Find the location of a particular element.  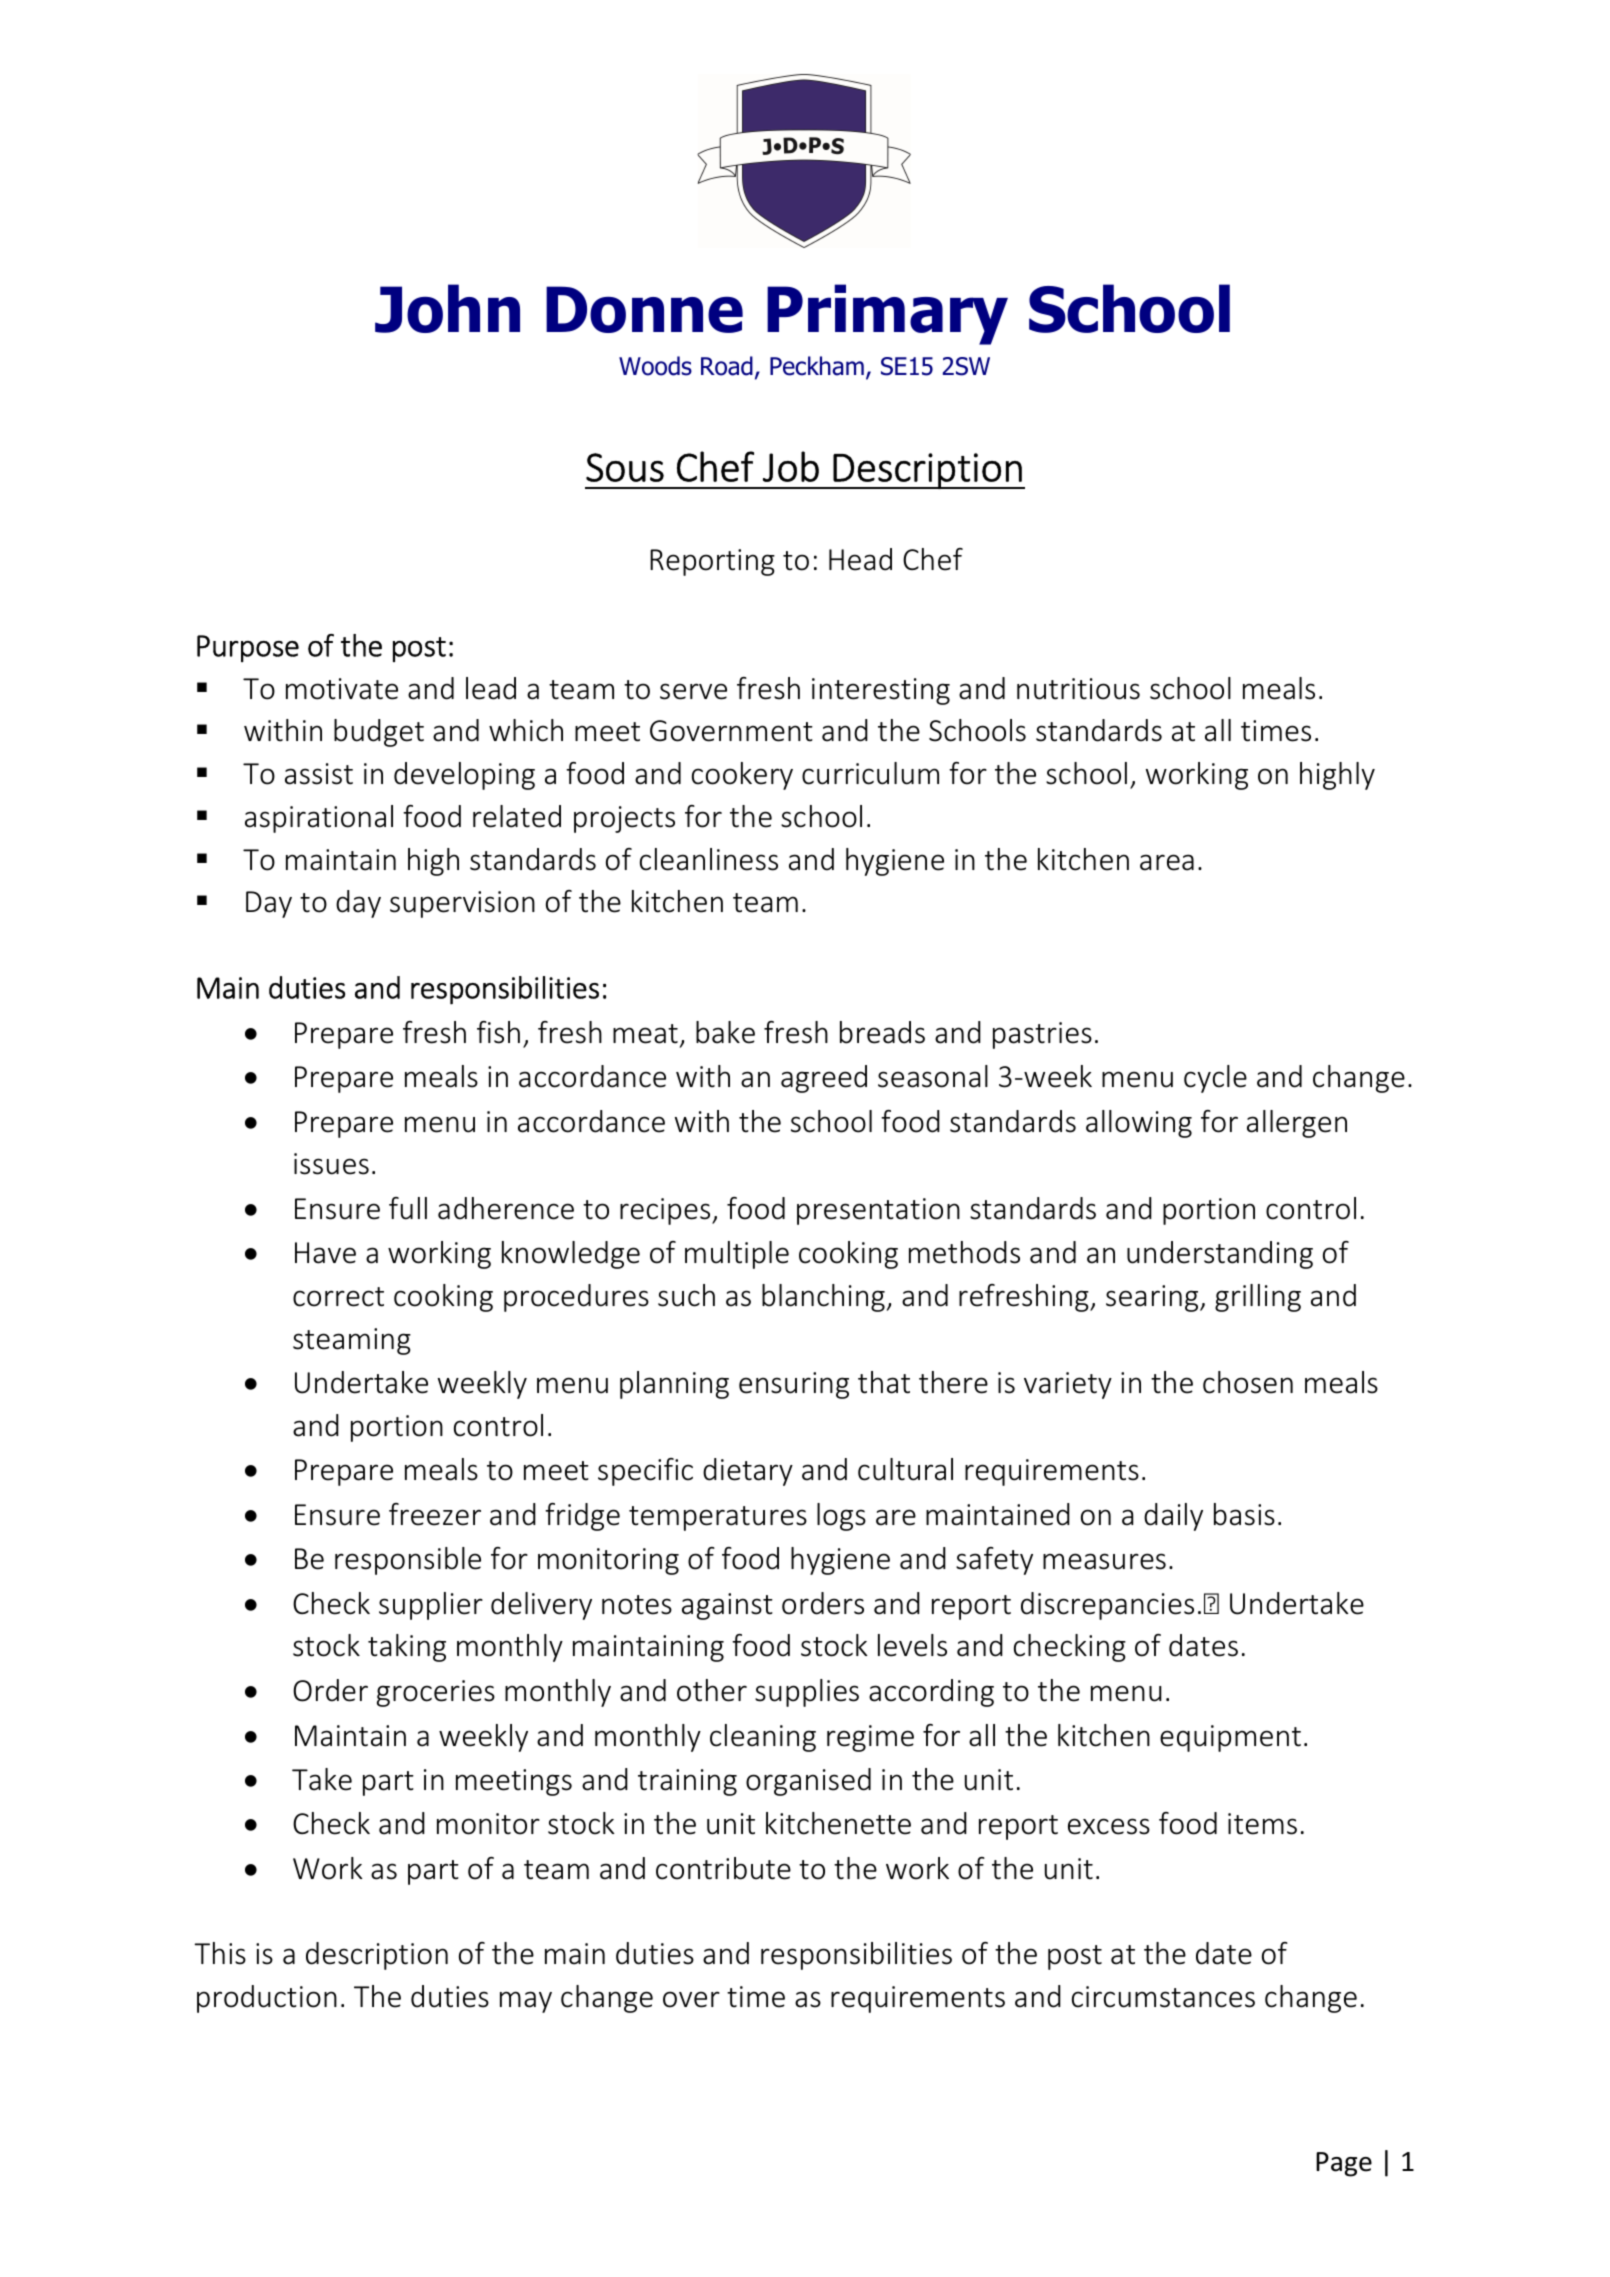

issues is located at coordinates (331, 1164).
